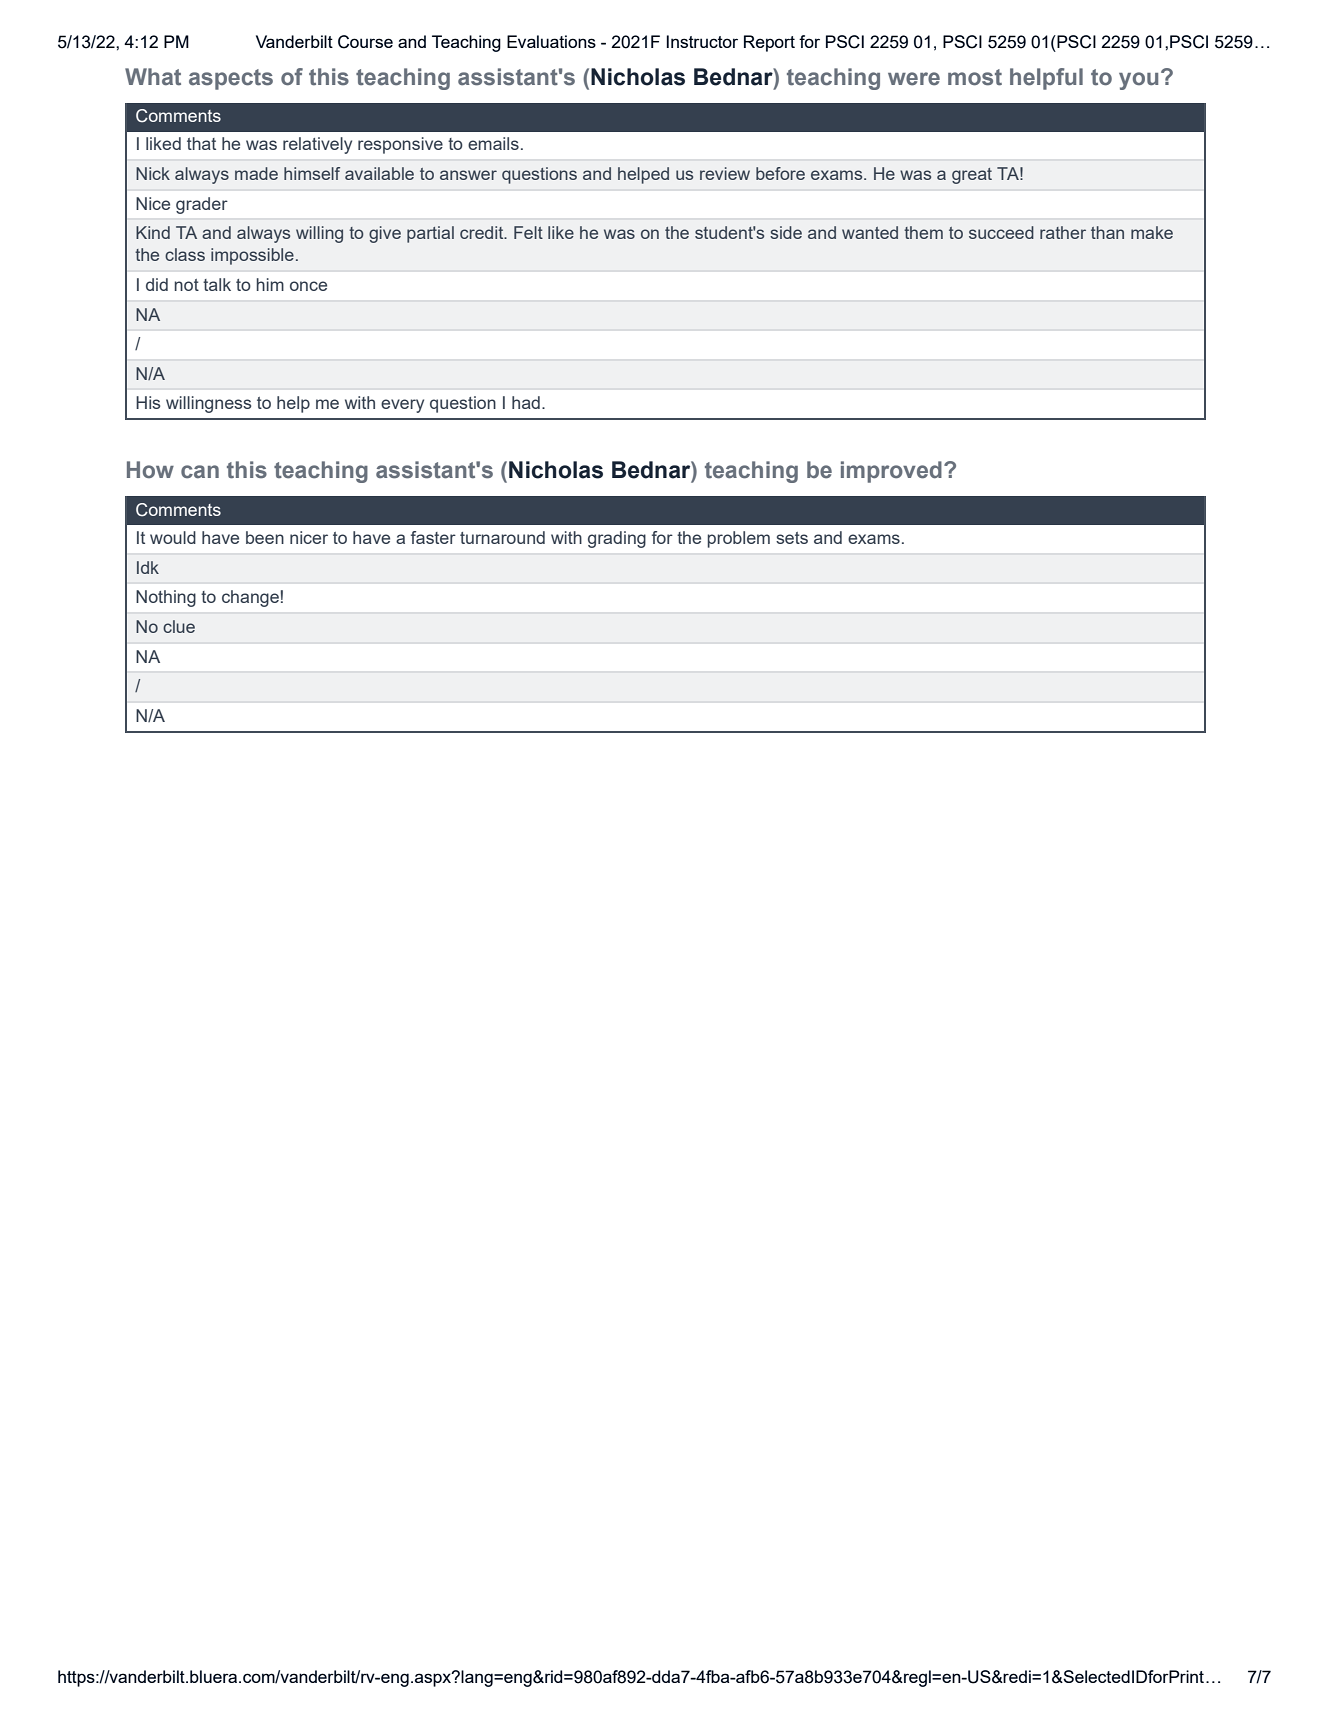 The height and width of the page is (1720, 1329). What do you see at coordinates (250, 598) in the page?
I see `change` at bounding box center [250, 598].
